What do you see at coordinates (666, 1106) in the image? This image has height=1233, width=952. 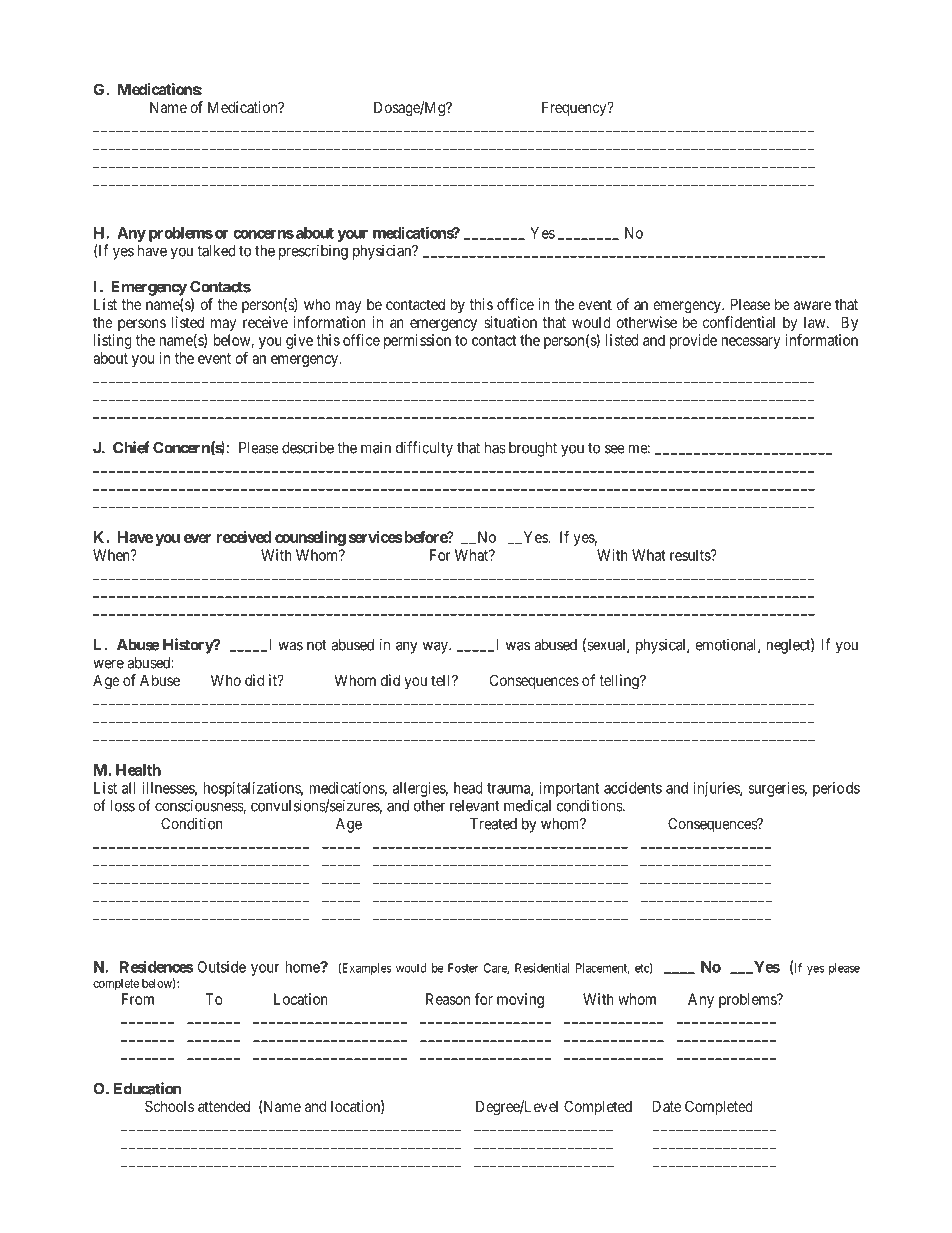 I see `Date` at bounding box center [666, 1106].
